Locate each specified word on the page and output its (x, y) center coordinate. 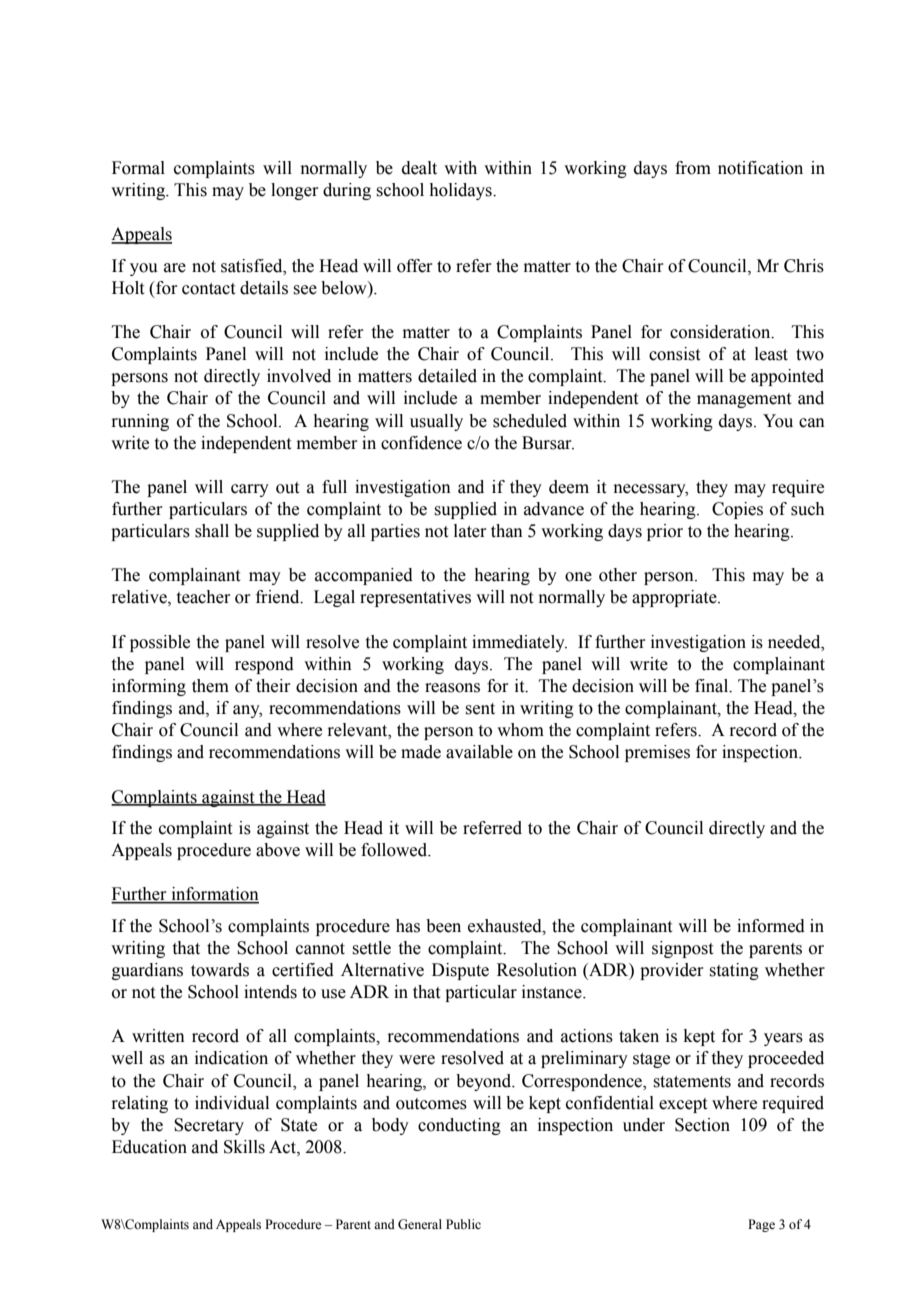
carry (250, 490)
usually (436, 422)
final (713, 686)
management (744, 400)
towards (220, 970)
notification (760, 168)
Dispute (460, 971)
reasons (452, 688)
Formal (138, 168)
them (210, 686)
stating (734, 971)
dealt (419, 168)
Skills (244, 1147)
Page (761, 1225)
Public (463, 1224)
